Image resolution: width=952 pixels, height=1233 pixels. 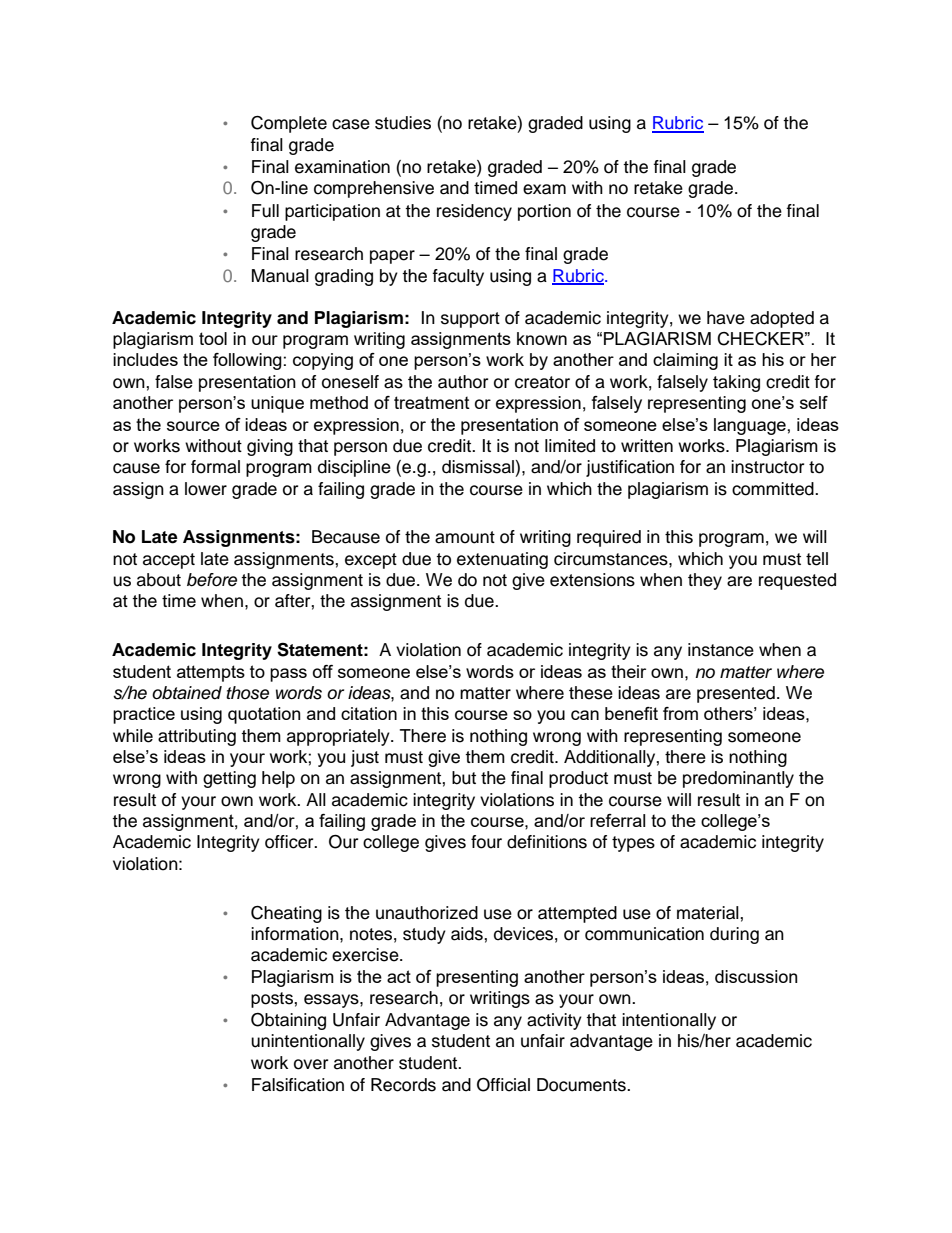 What do you see at coordinates (503, 1084) in the image?
I see `Official` at bounding box center [503, 1084].
